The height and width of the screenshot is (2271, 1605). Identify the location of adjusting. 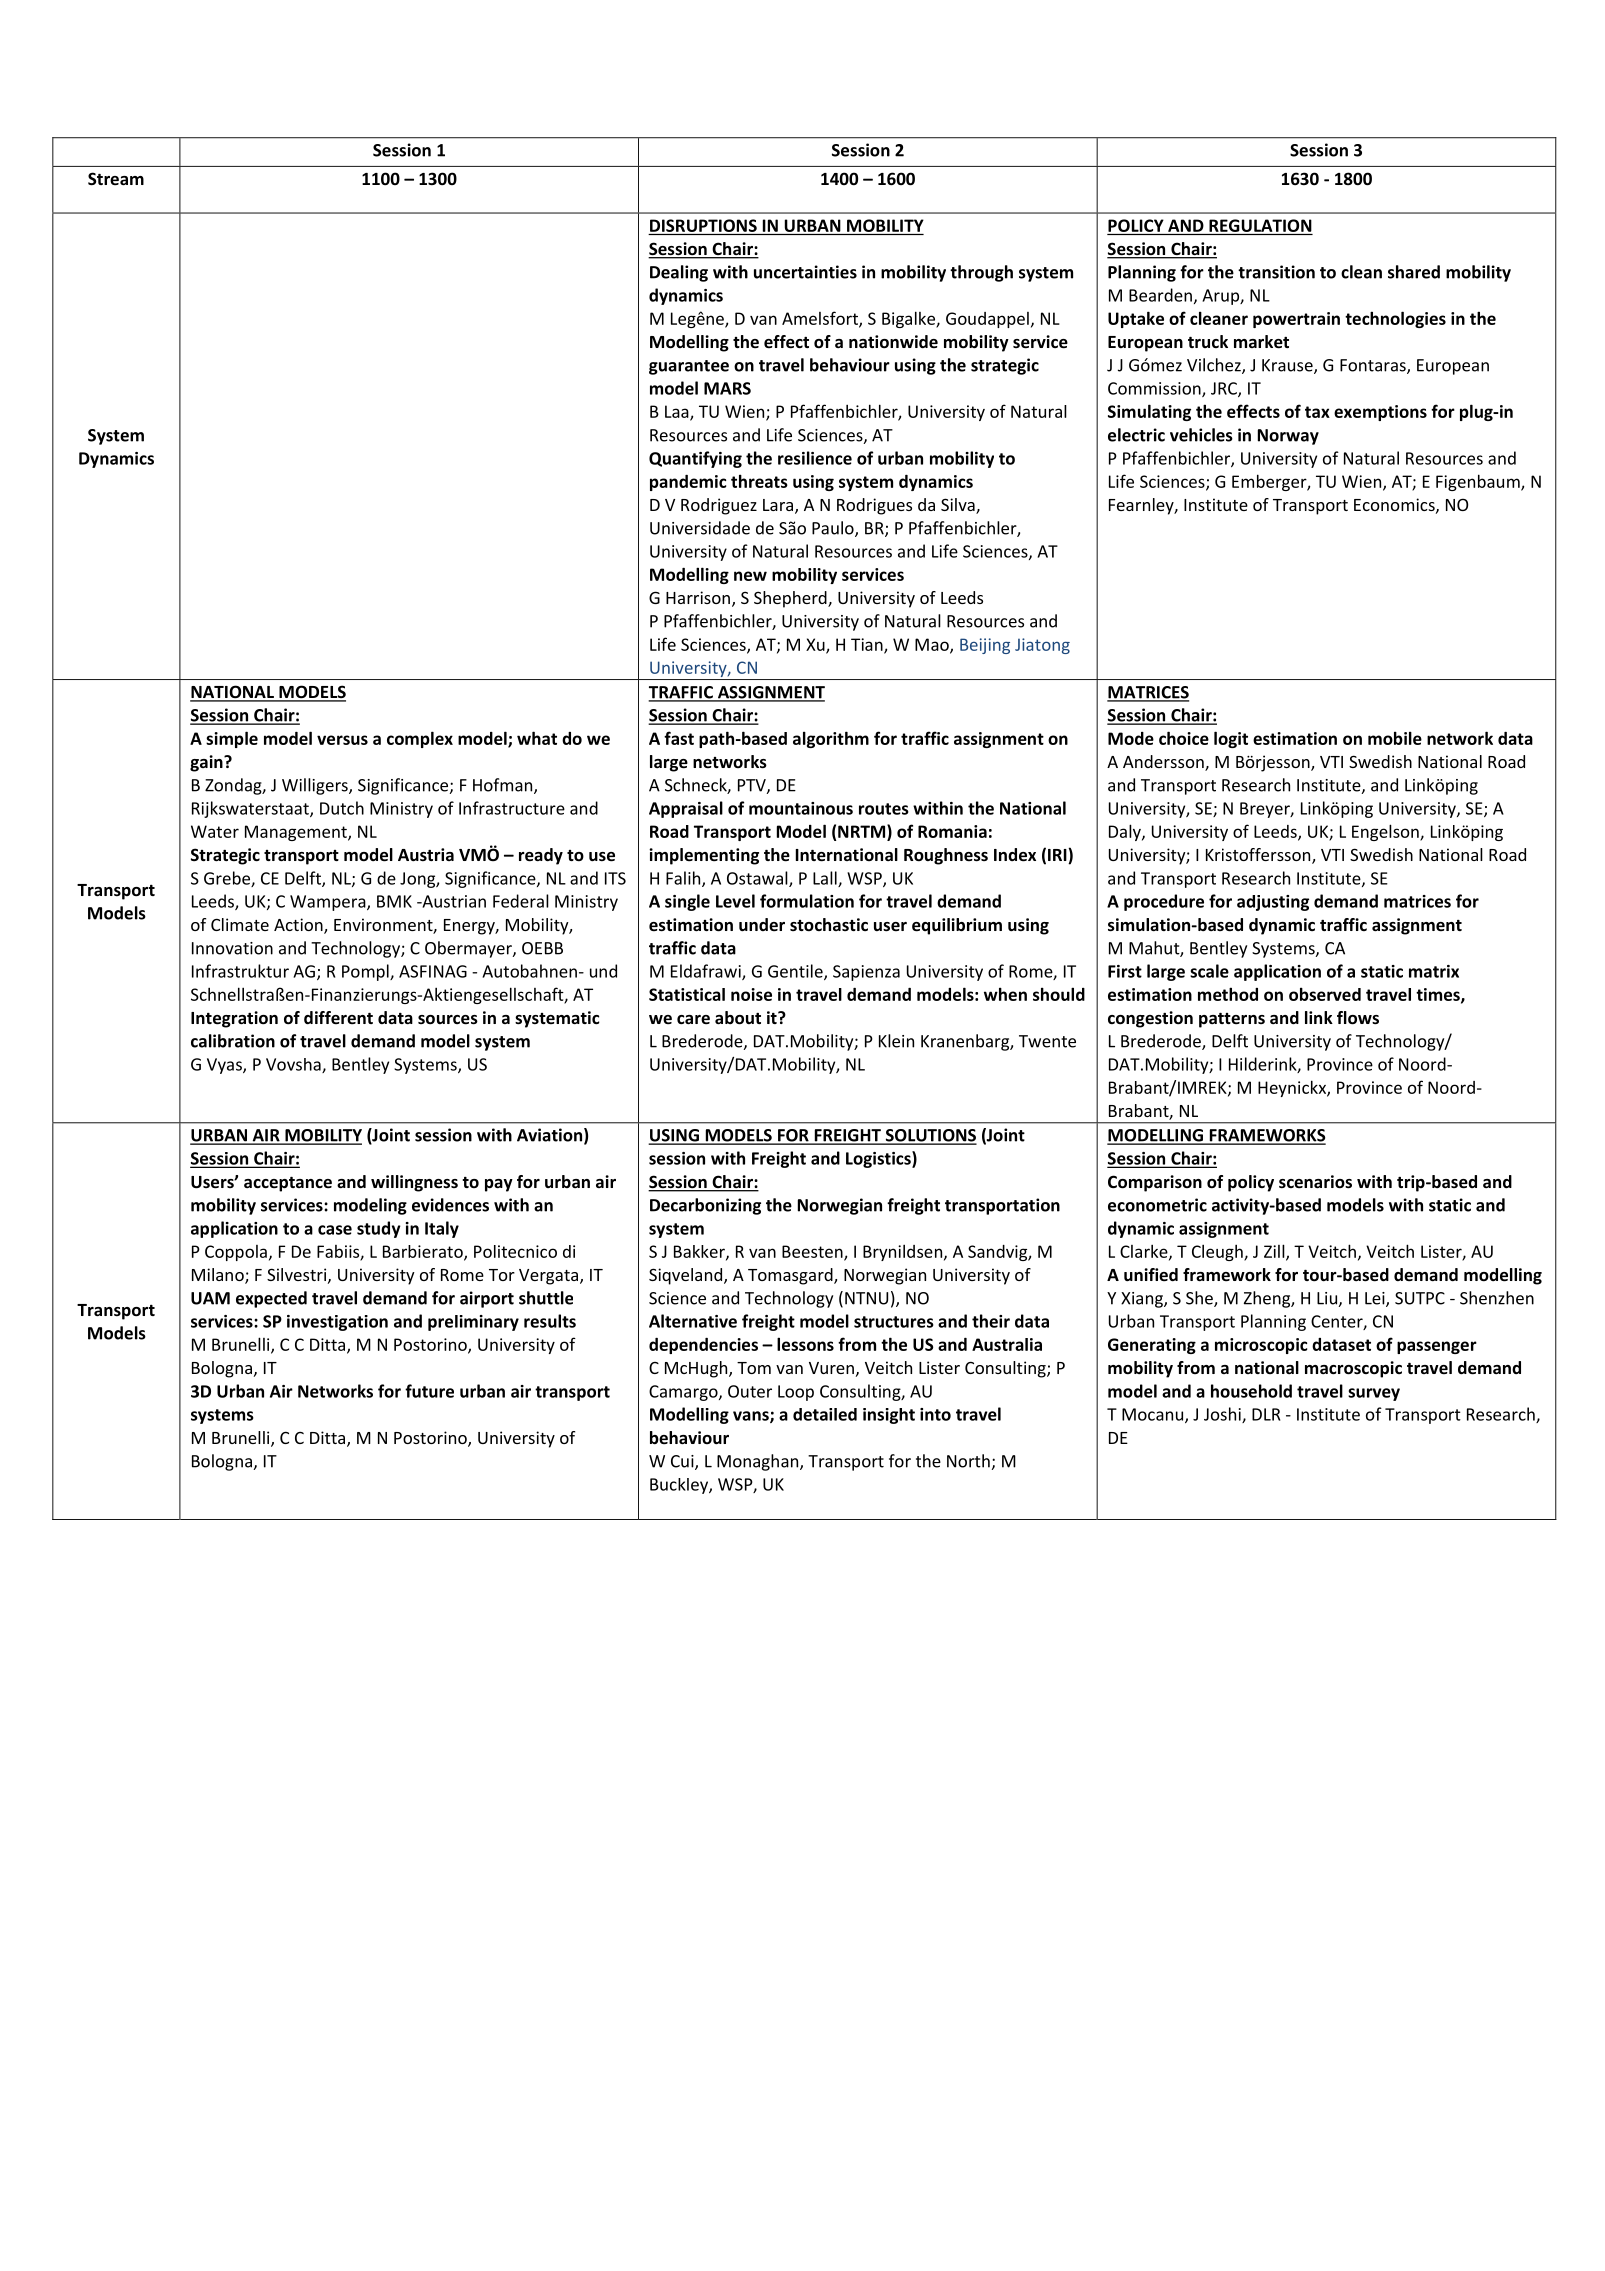
(1273, 903).
